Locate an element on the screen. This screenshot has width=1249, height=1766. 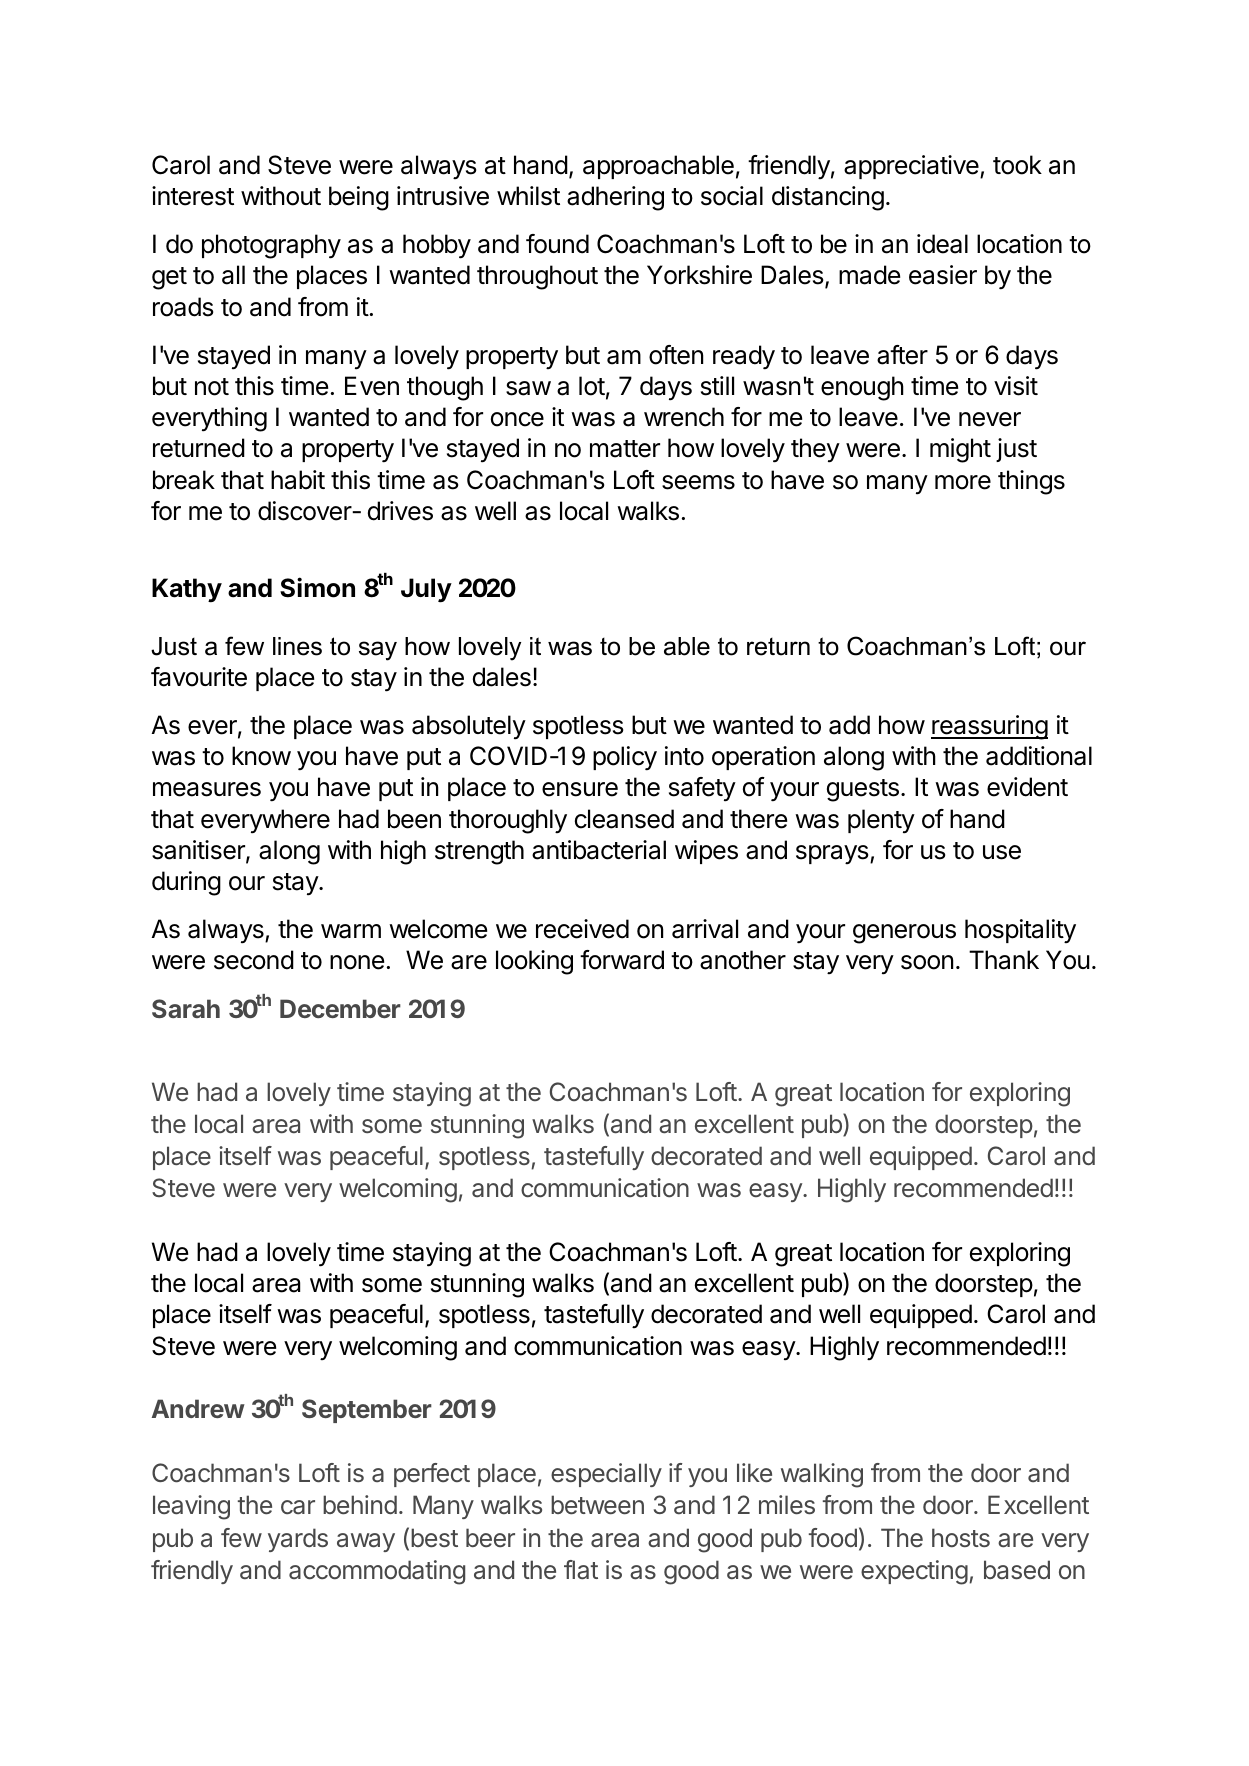
between is located at coordinates (597, 1505).
